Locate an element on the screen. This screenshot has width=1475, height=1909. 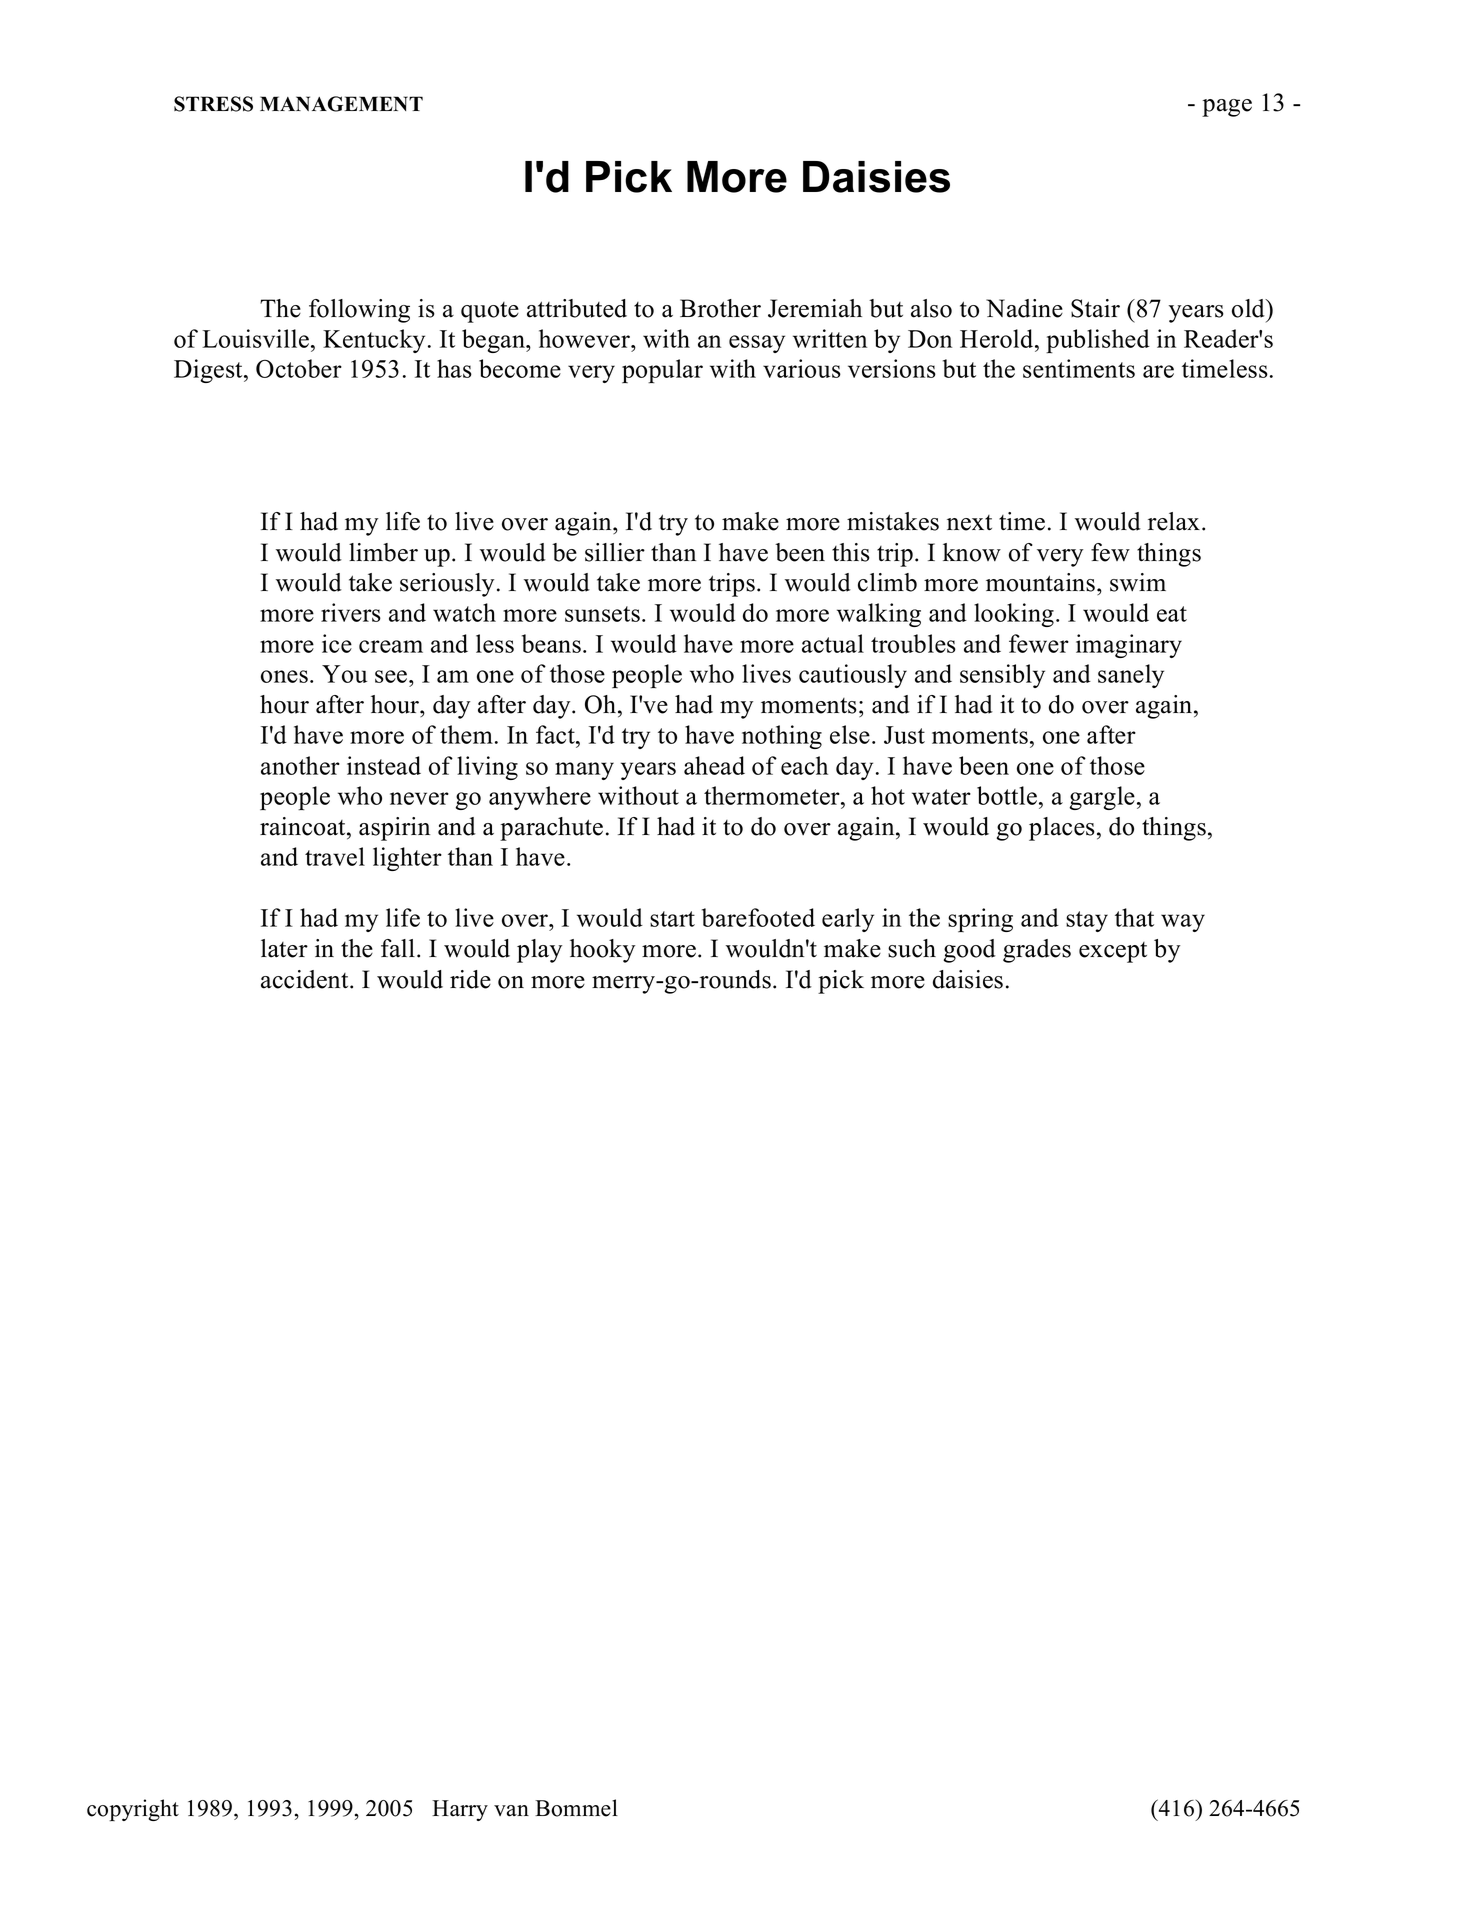
copyright is located at coordinates (133, 1810).
